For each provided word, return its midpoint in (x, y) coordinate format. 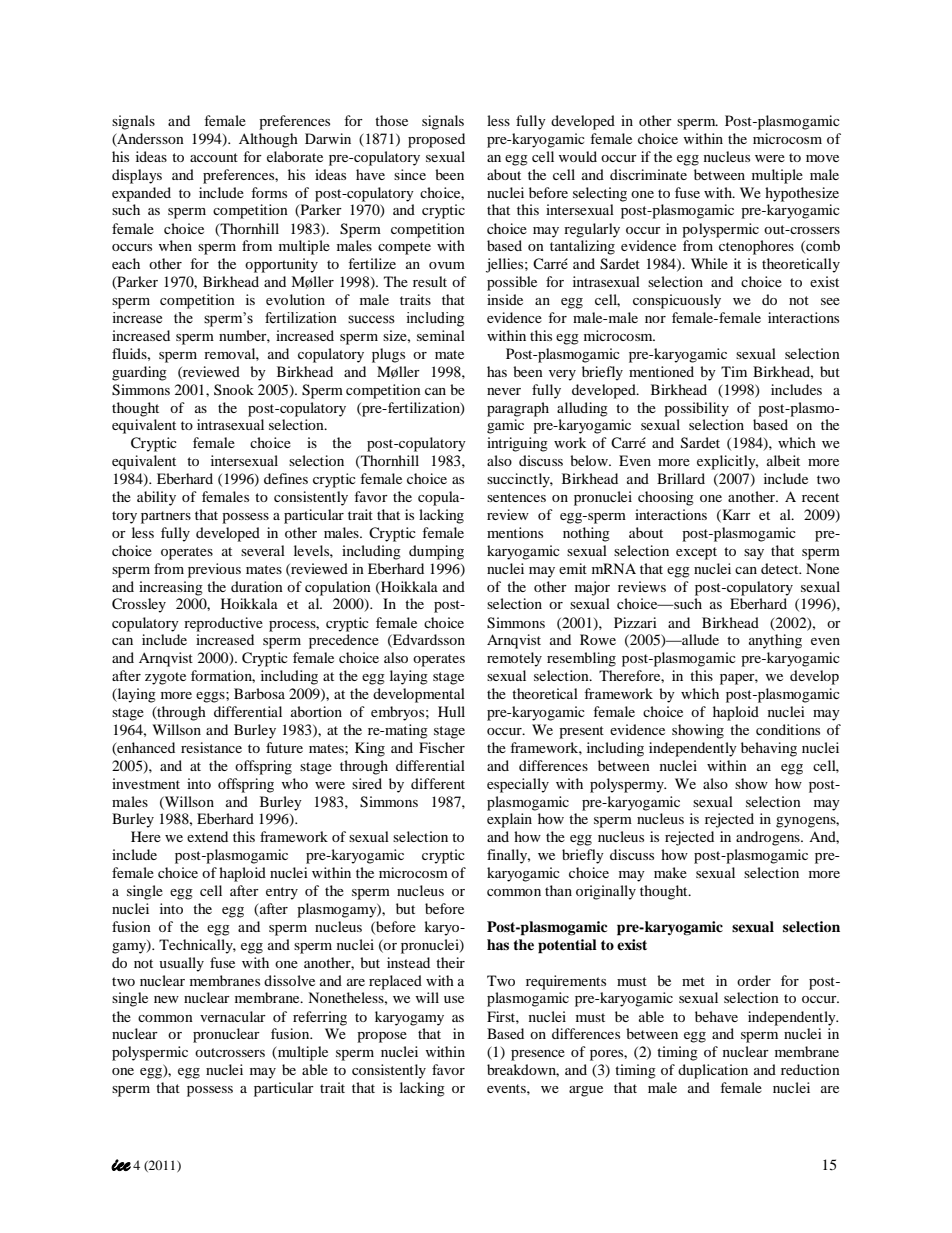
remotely (514, 659)
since (410, 174)
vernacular (233, 1016)
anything (775, 641)
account (214, 157)
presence (538, 1055)
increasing (171, 588)
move (822, 158)
